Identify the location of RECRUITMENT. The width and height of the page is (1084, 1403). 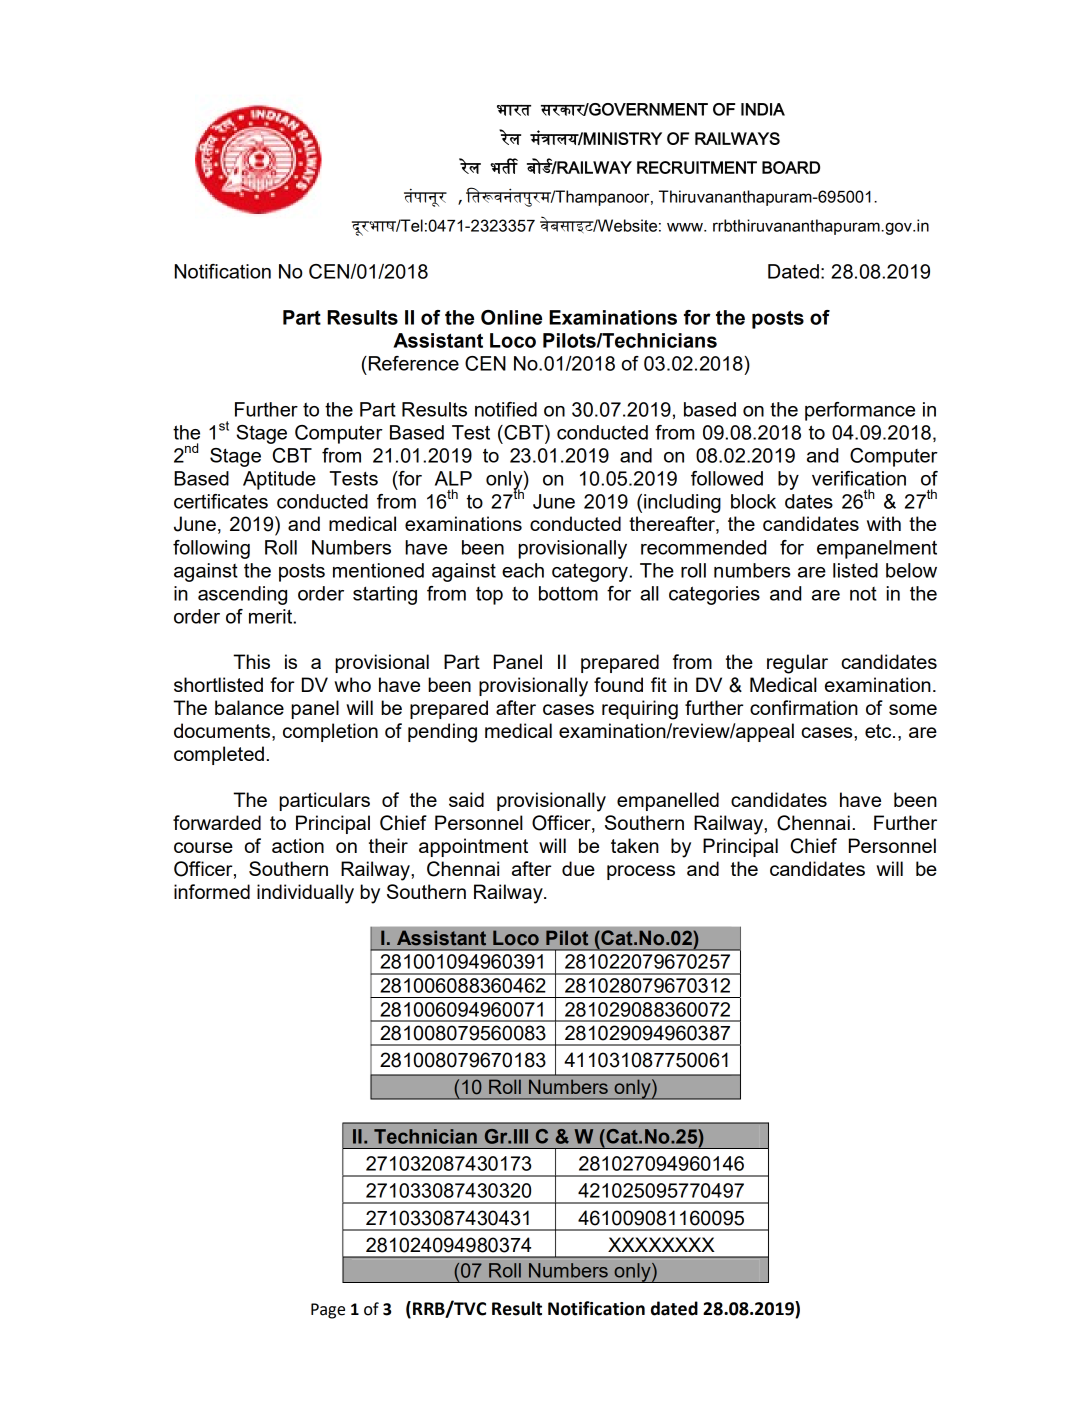
(697, 167).
